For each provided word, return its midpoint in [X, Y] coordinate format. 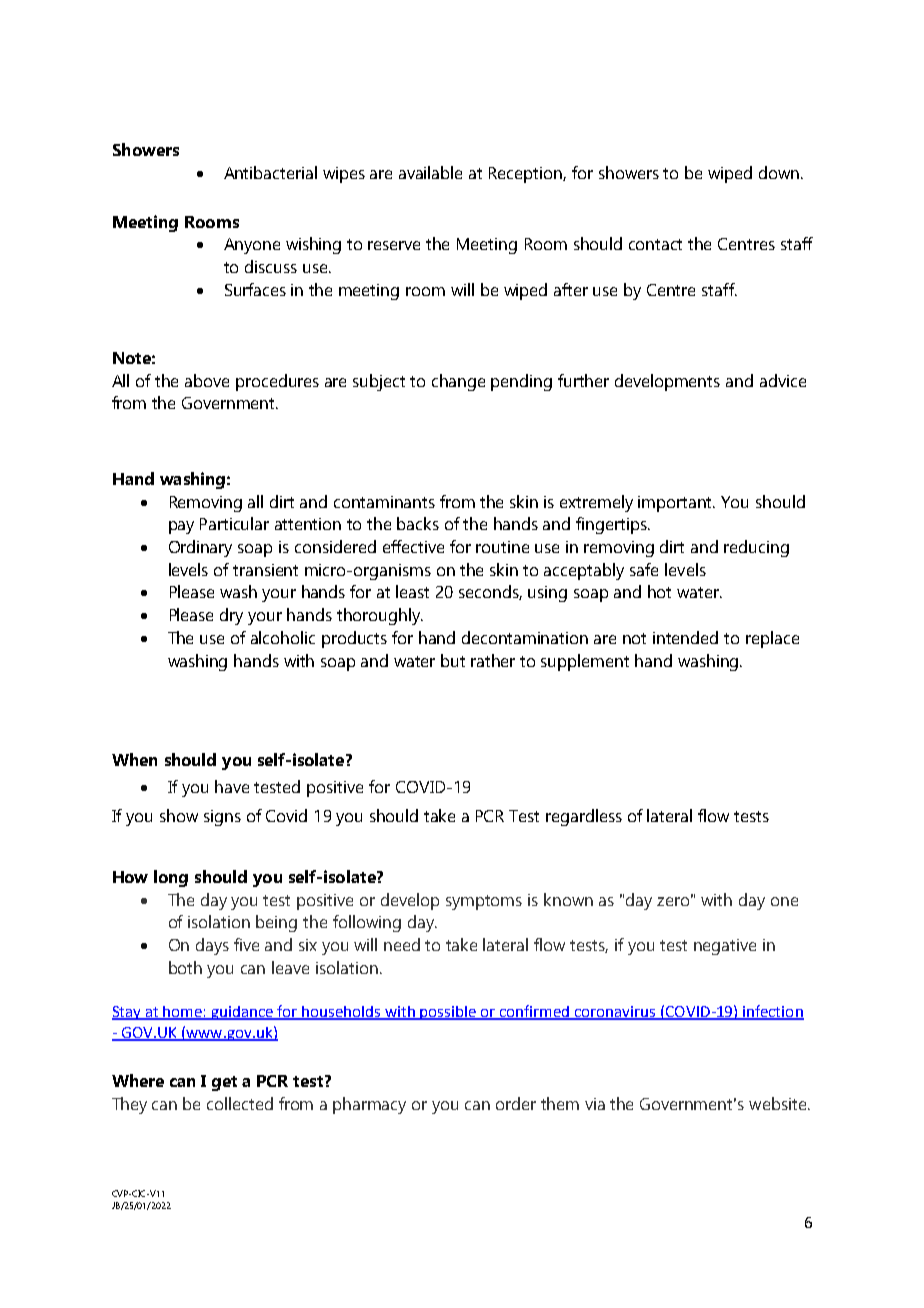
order [516, 1103]
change [458, 382]
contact [655, 244]
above [207, 380]
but [453, 660]
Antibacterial [270, 172]
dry [231, 616]
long [171, 878]
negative [725, 947]
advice [783, 380]
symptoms [484, 902]
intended [685, 637]
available [430, 172]
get [224, 1083]
